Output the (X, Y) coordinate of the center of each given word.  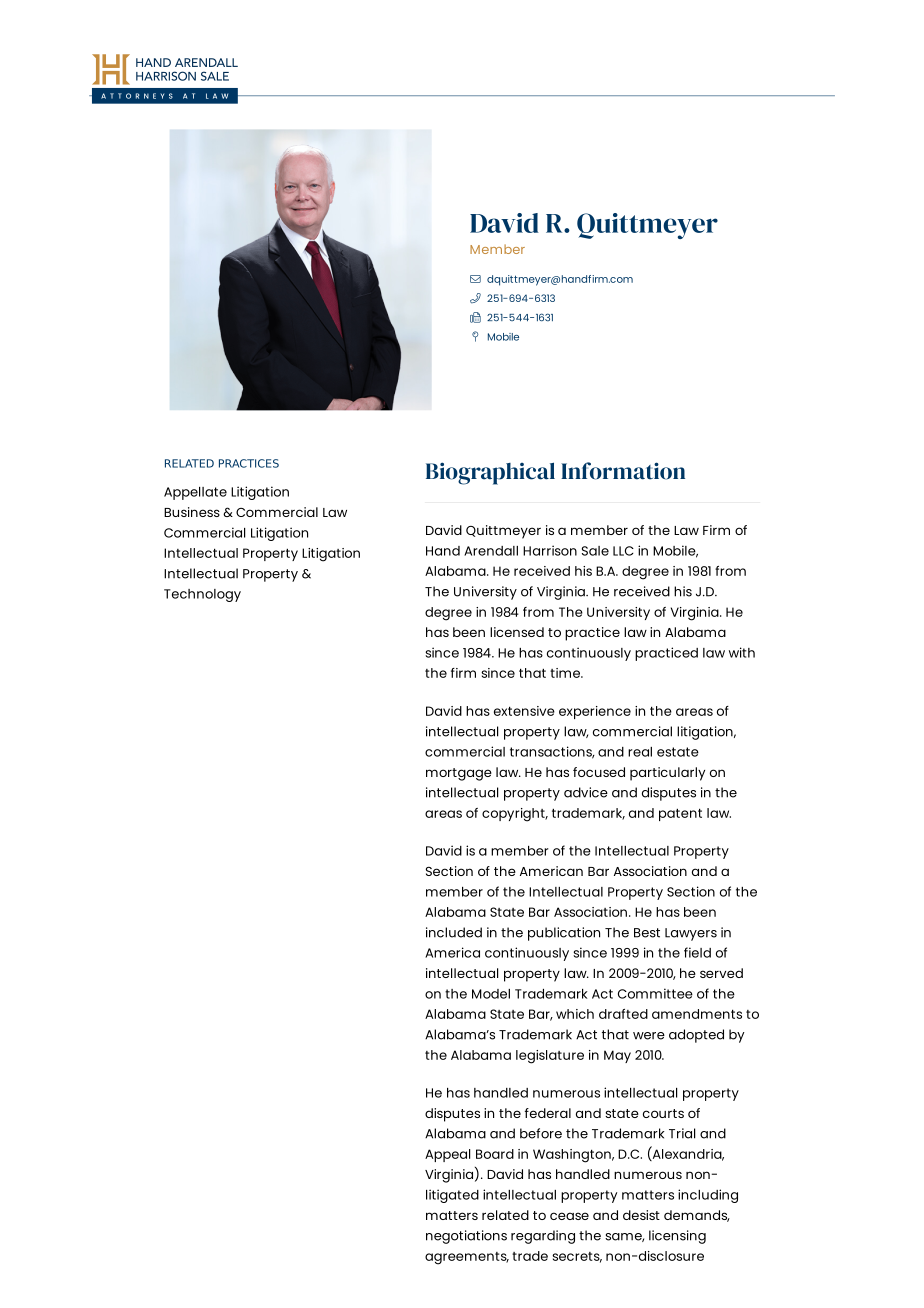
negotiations (466, 1237)
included (454, 932)
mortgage (459, 774)
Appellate (195, 493)
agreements (467, 1258)
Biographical (490, 473)
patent (680, 814)
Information (623, 471)
